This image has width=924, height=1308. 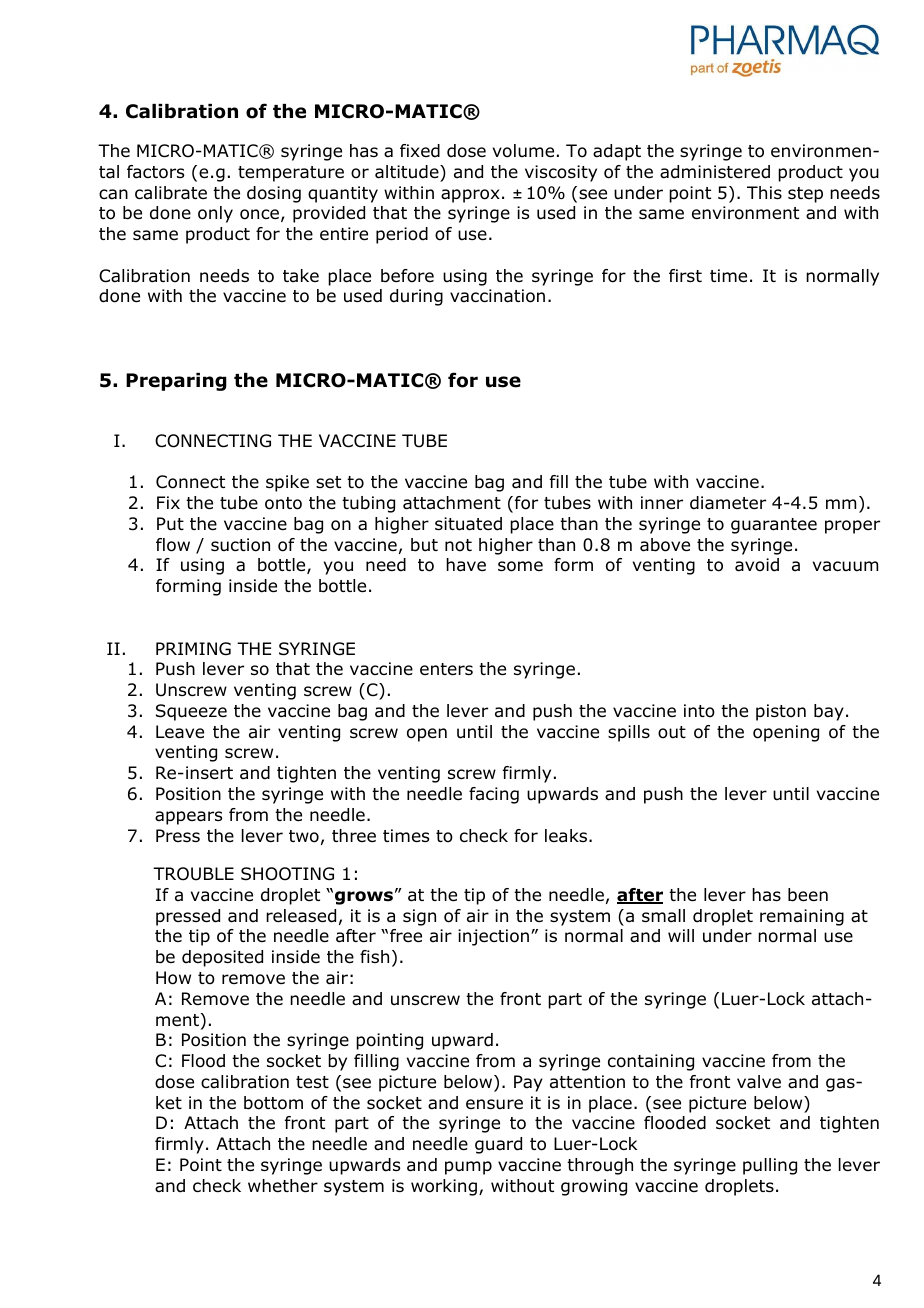 What do you see at coordinates (176, 382) in the image?
I see `Preparing` at bounding box center [176, 382].
